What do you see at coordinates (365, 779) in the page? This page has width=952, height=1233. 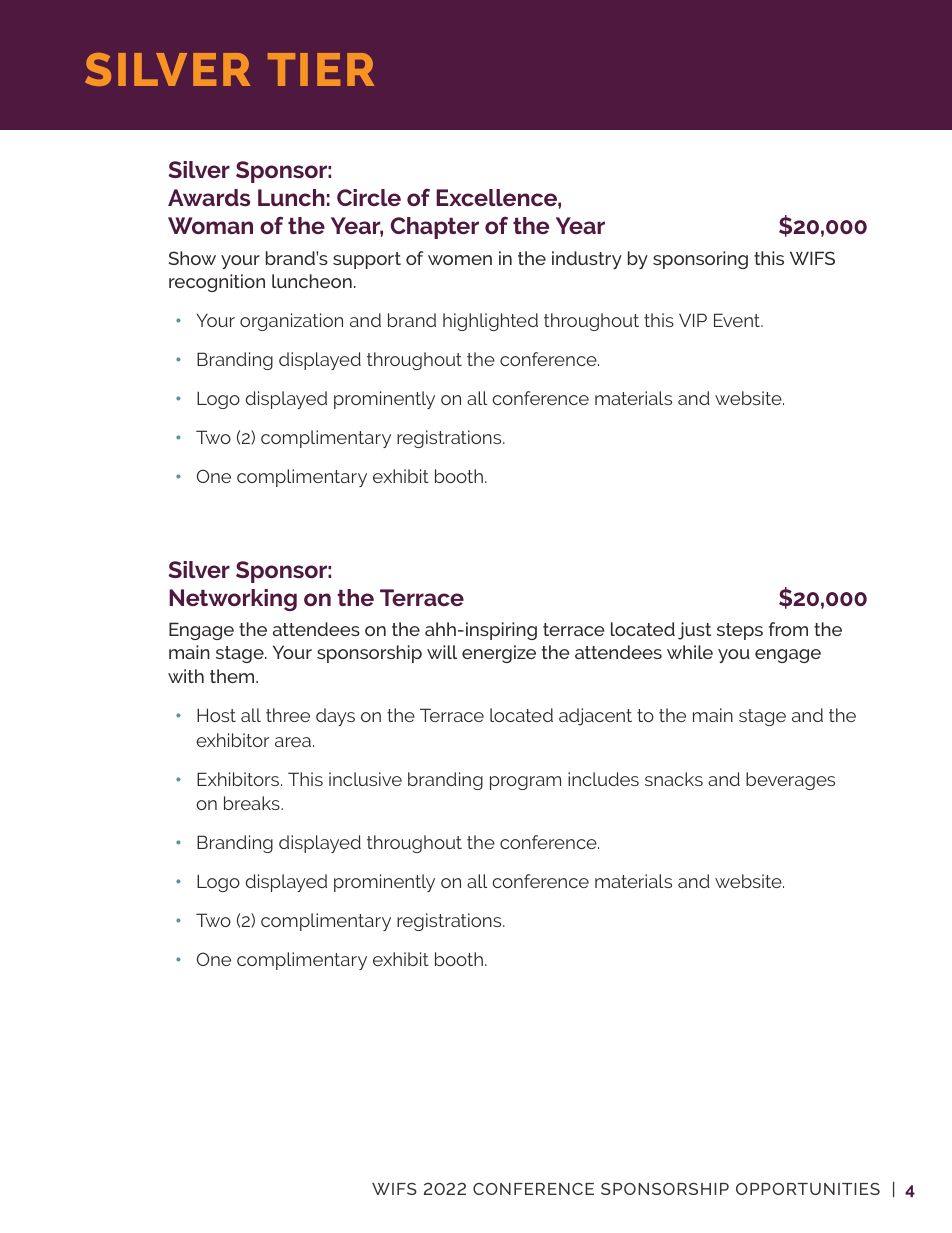 I see `inclusive` at bounding box center [365, 779].
